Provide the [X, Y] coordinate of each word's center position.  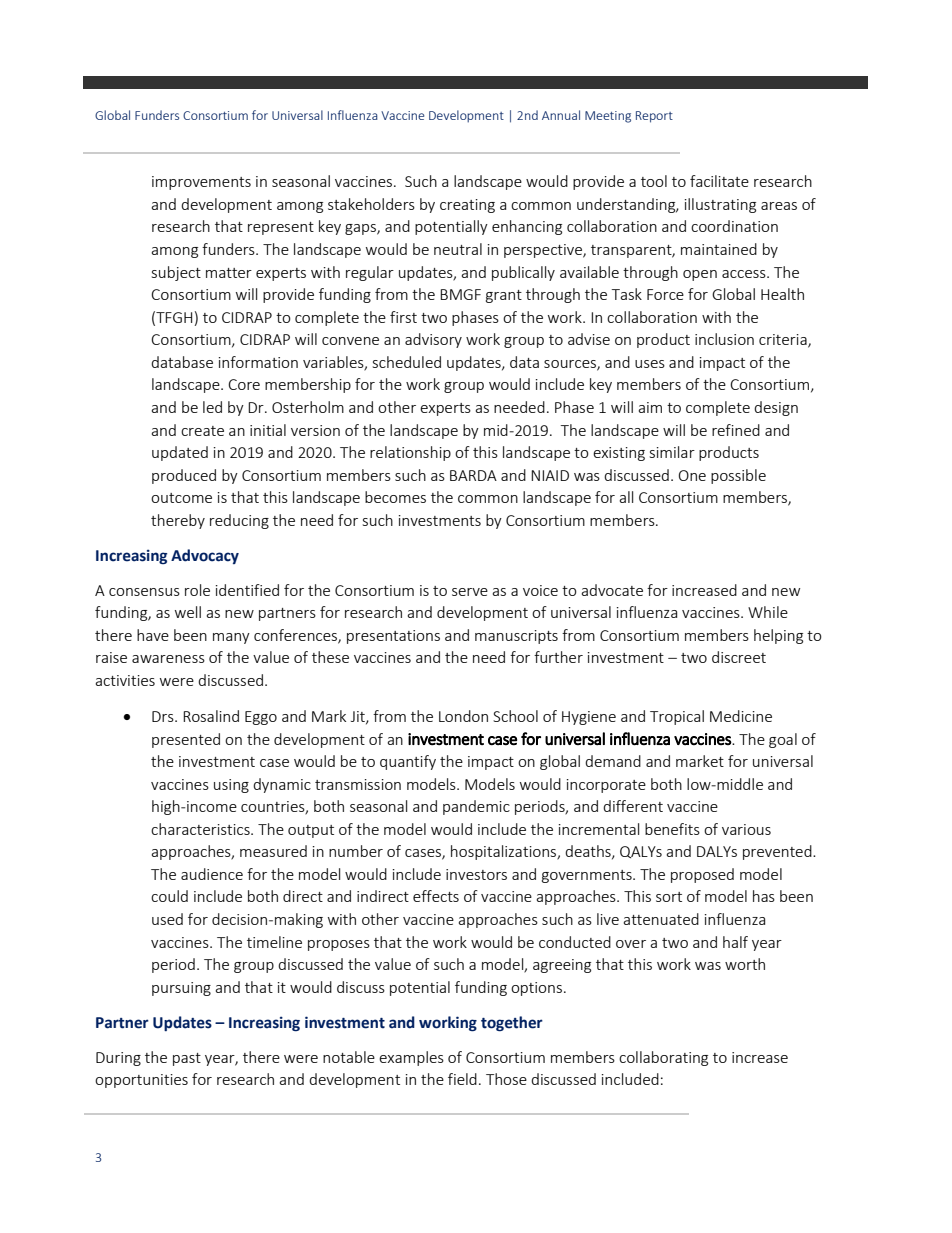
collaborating [663, 1058]
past [187, 1059]
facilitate [719, 181]
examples [411, 1058]
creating [467, 206]
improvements [201, 183]
